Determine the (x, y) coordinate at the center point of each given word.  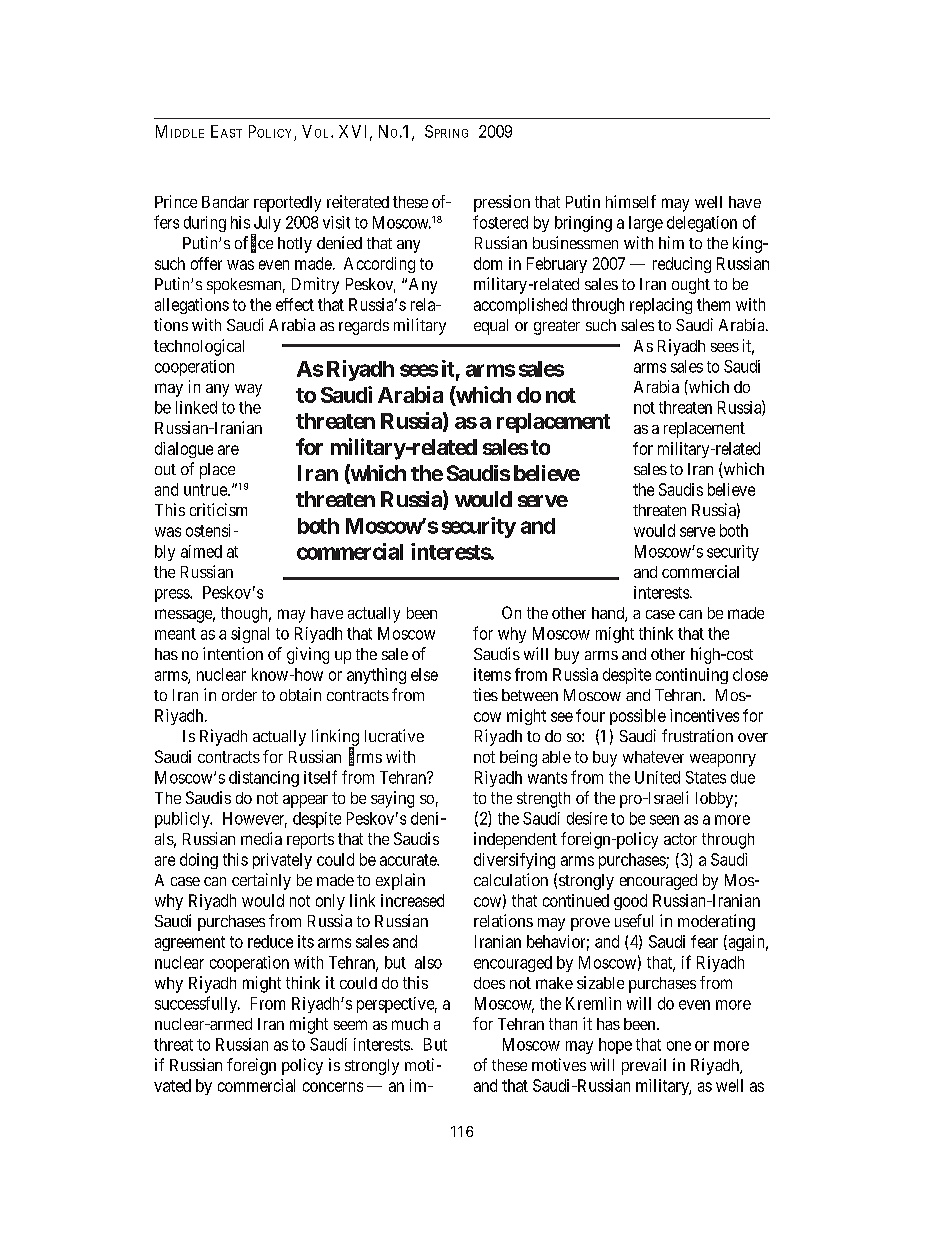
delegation (702, 224)
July (266, 225)
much (410, 1024)
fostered (500, 222)
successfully (197, 1004)
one (679, 1046)
